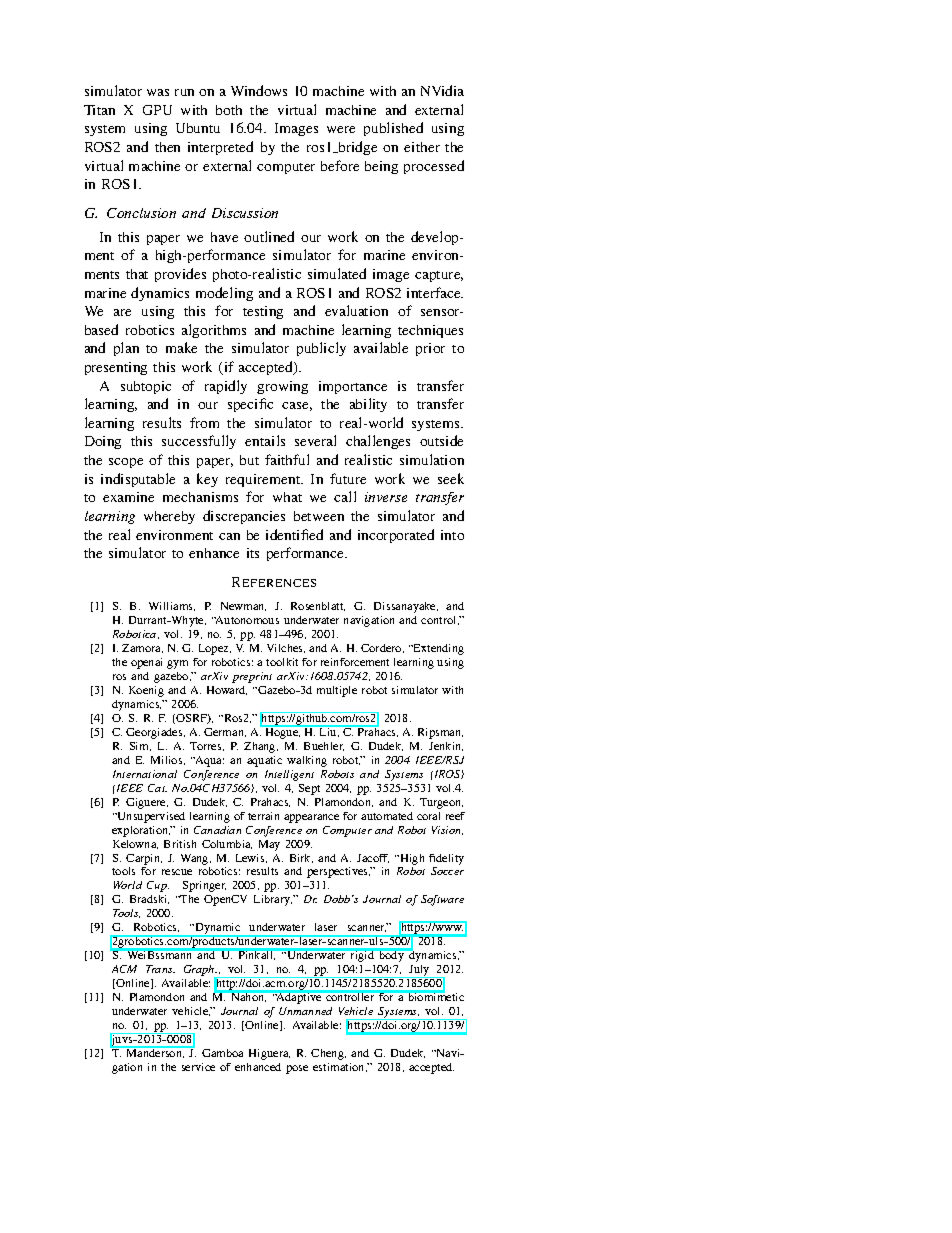 Image resolution: width=952 pixels, height=1233 pixels. I want to click on Williams, so click(172, 606).
